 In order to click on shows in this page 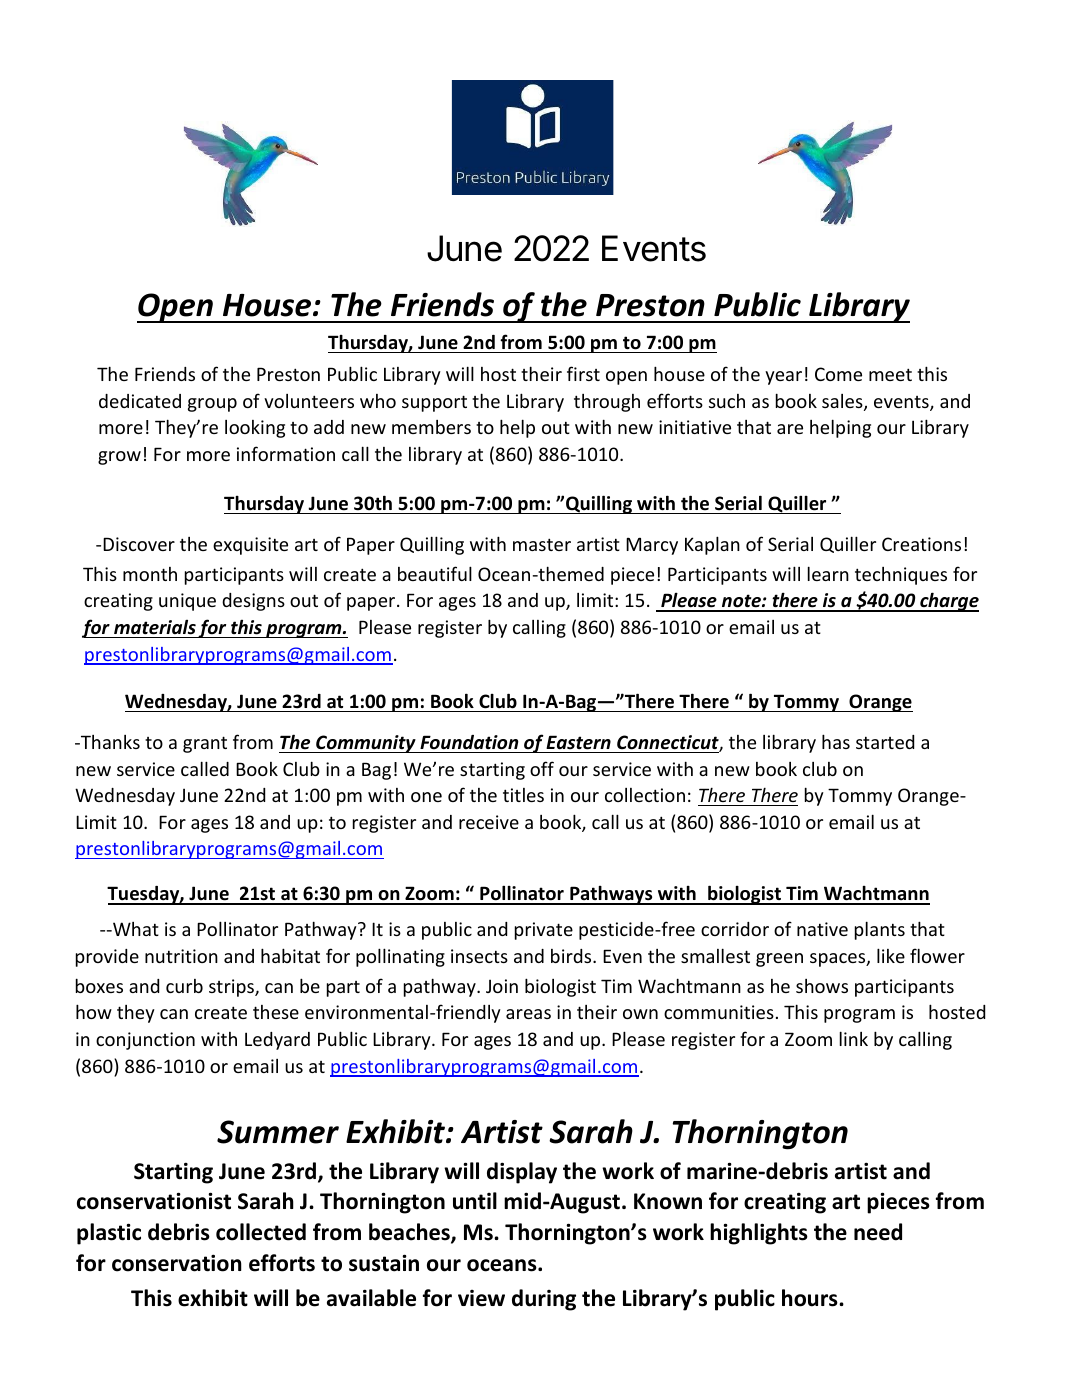, I will do `click(822, 986)`.
